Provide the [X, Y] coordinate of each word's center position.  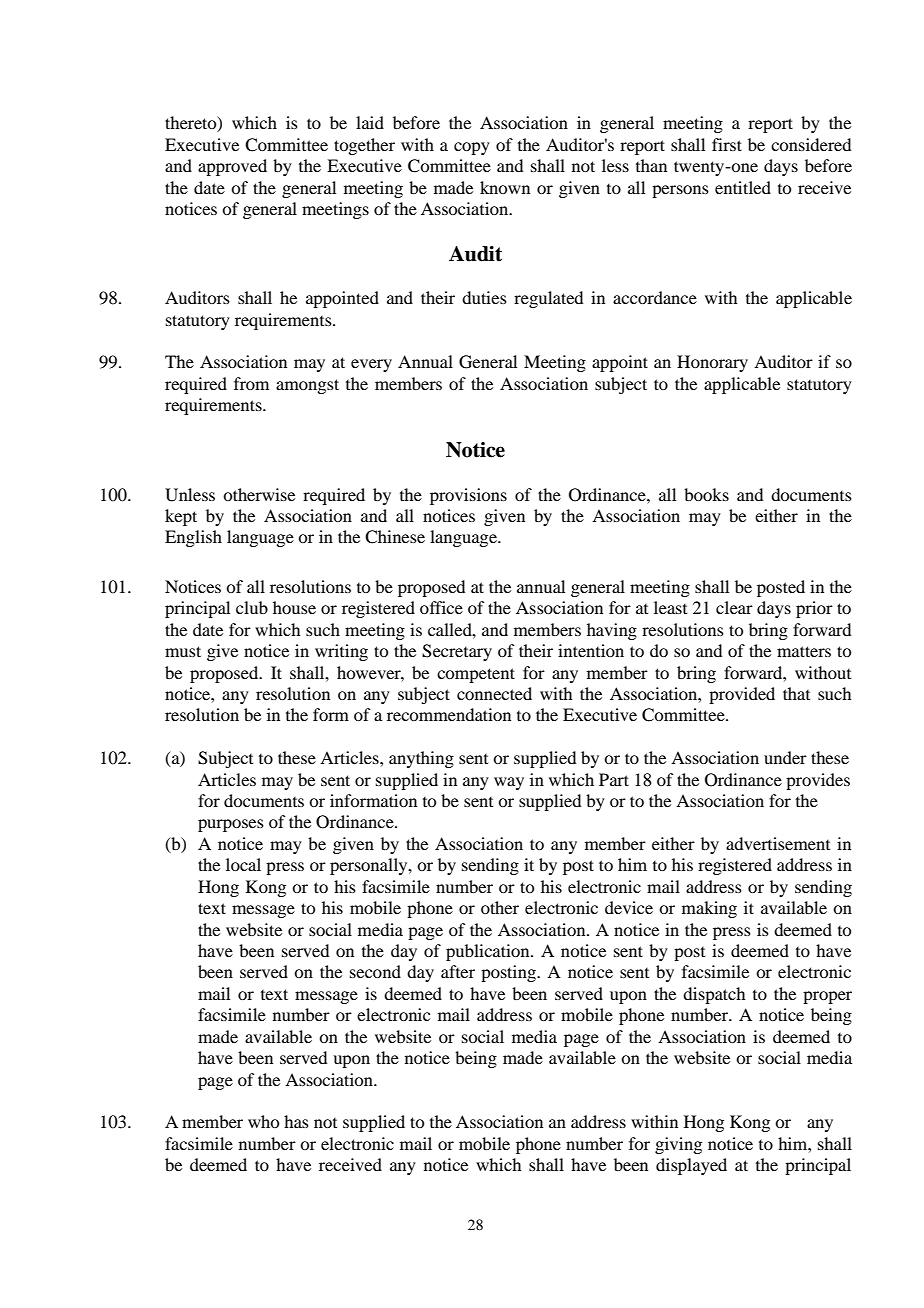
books [706, 494]
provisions [468, 496]
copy [472, 148]
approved [232, 167]
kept [181, 517]
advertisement [778, 843]
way [509, 783]
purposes [231, 825]
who [263, 1121]
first [727, 144]
